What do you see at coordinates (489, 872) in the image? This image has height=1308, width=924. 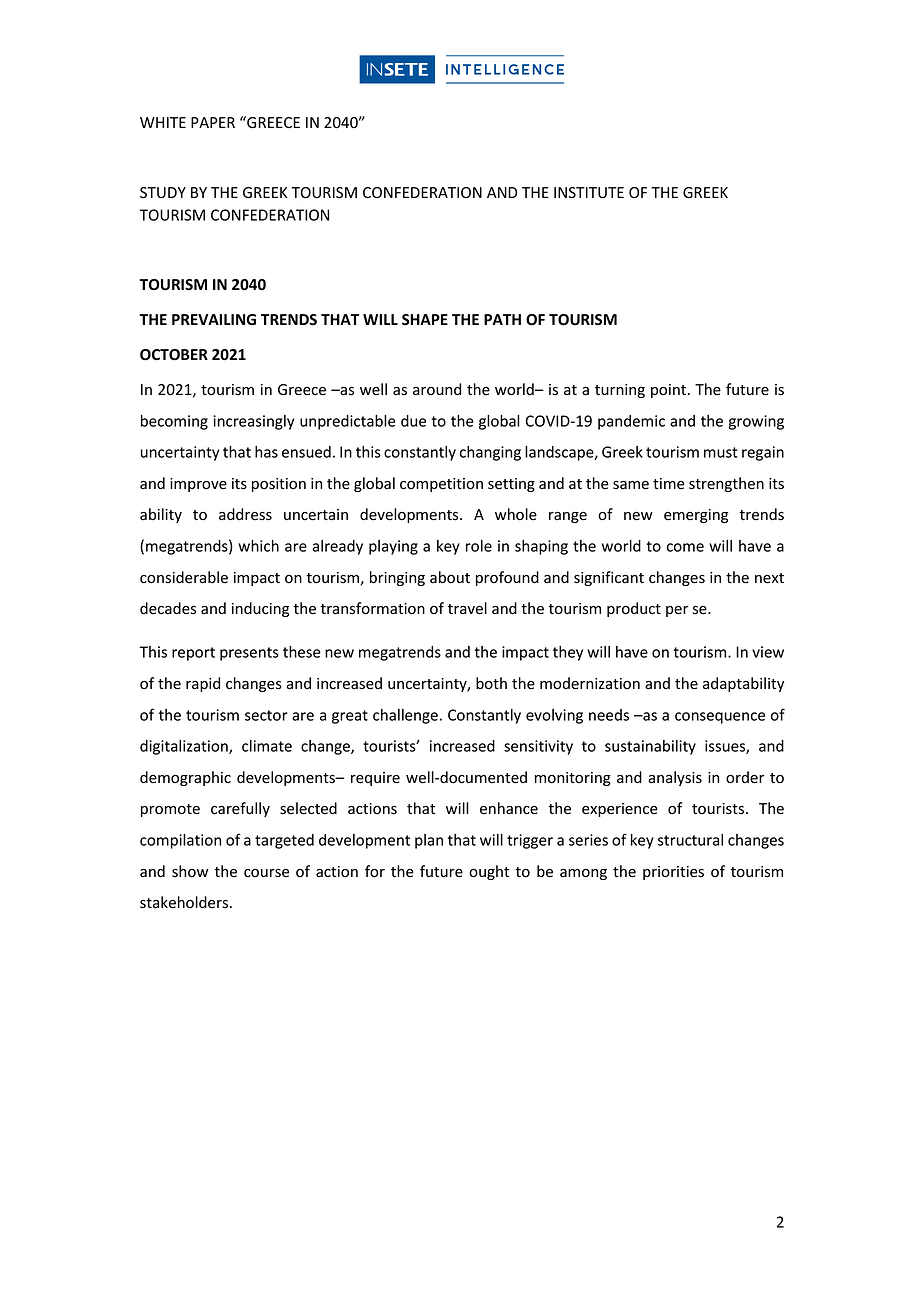 I see `ought` at bounding box center [489, 872].
